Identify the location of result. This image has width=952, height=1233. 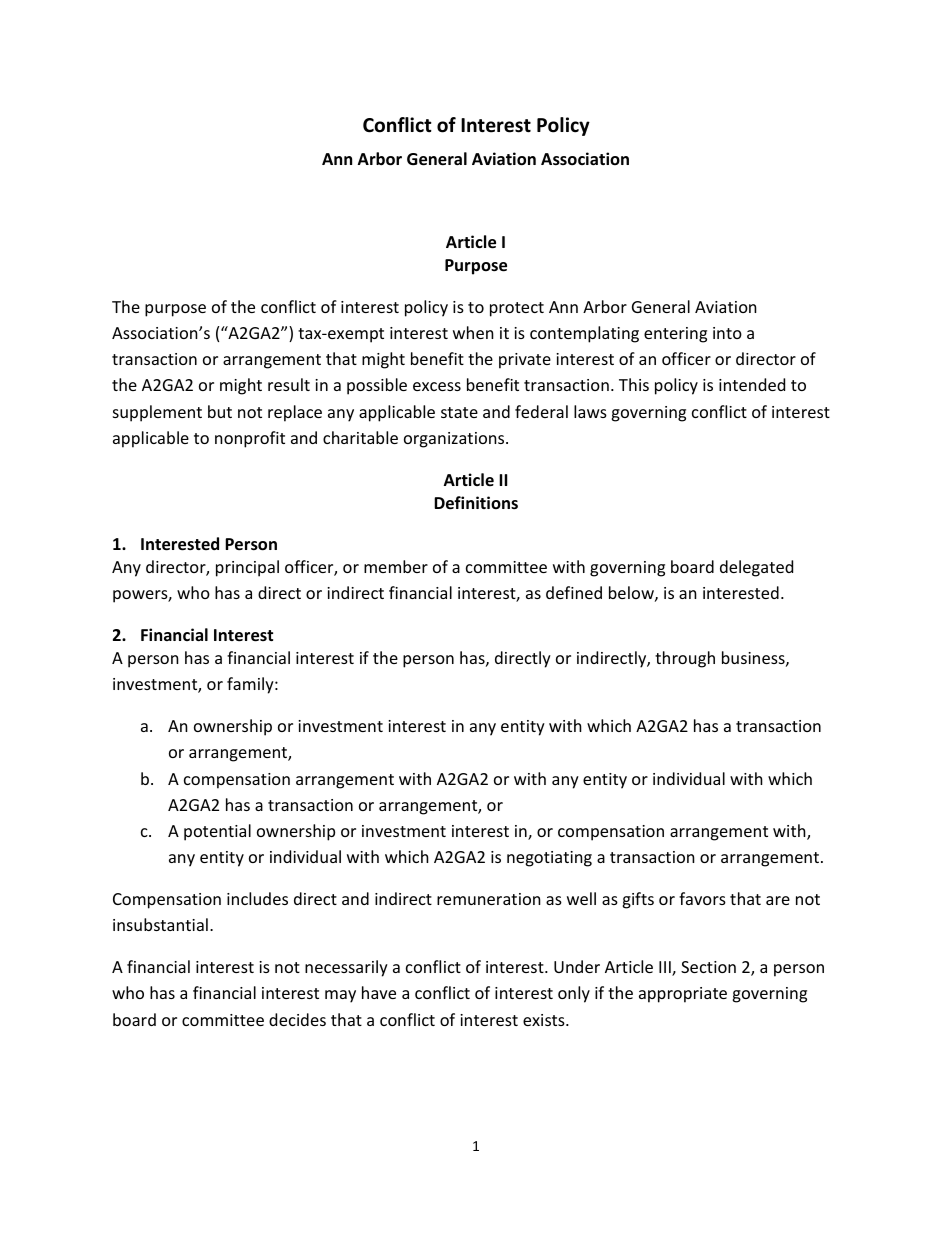
(289, 384).
